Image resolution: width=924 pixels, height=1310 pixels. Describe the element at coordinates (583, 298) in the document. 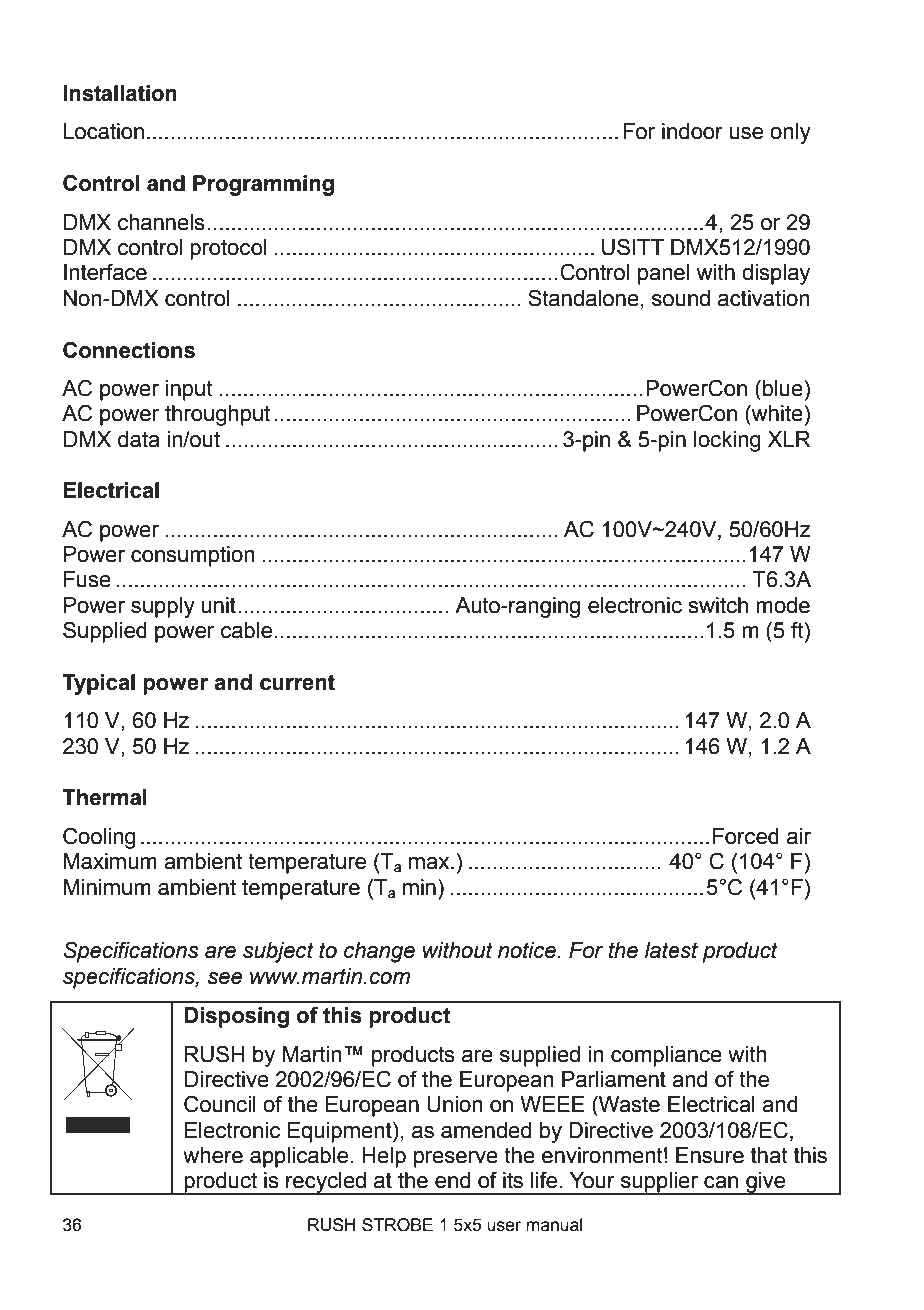

I see `Standalone` at that location.
